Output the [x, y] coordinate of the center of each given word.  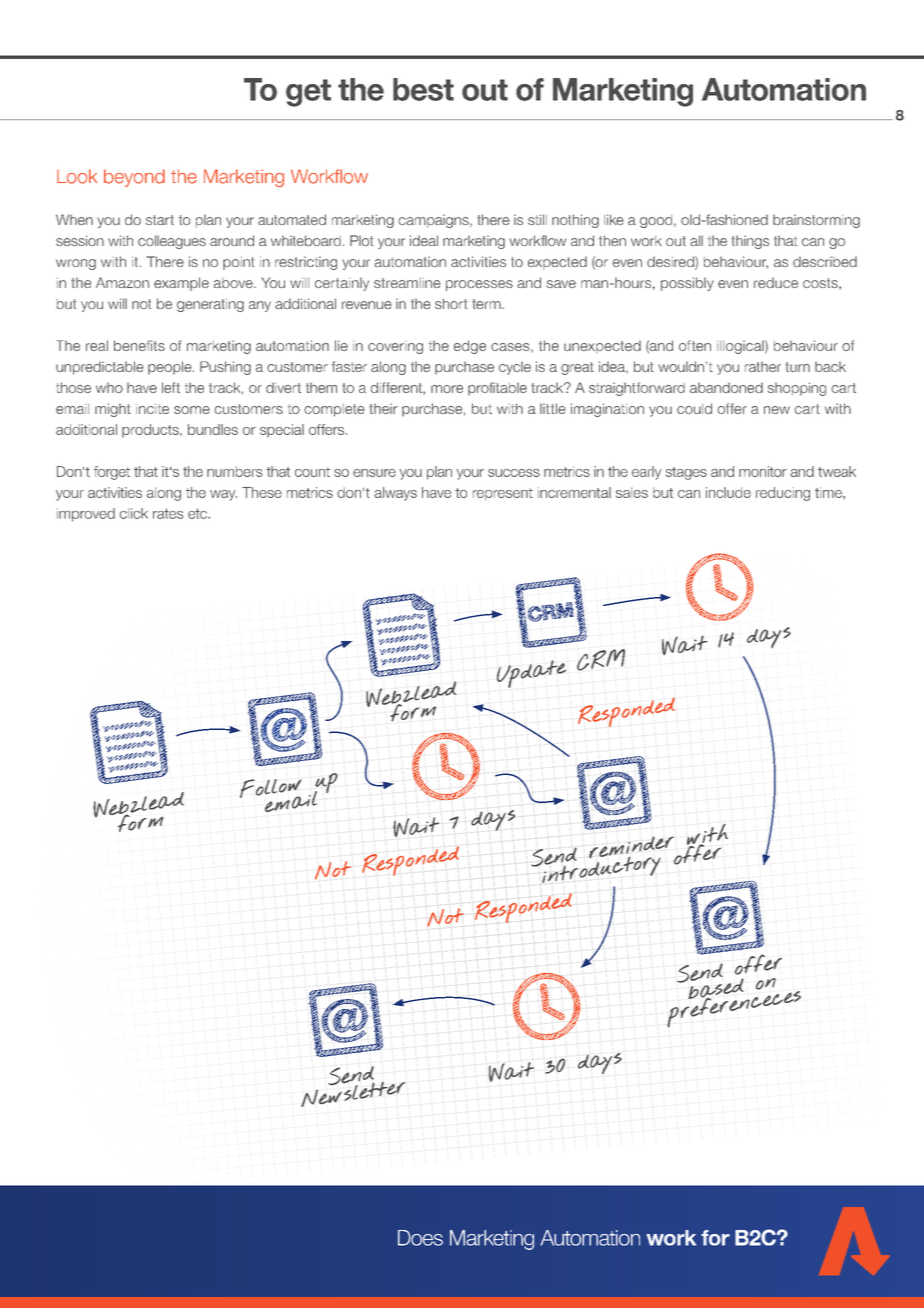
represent [503, 494]
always [395, 494]
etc [198, 513]
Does [420, 1238]
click [134, 513]
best [423, 89]
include [728, 492]
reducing [783, 494]
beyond [134, 178]
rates [168, 513]
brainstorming [816, 221]
